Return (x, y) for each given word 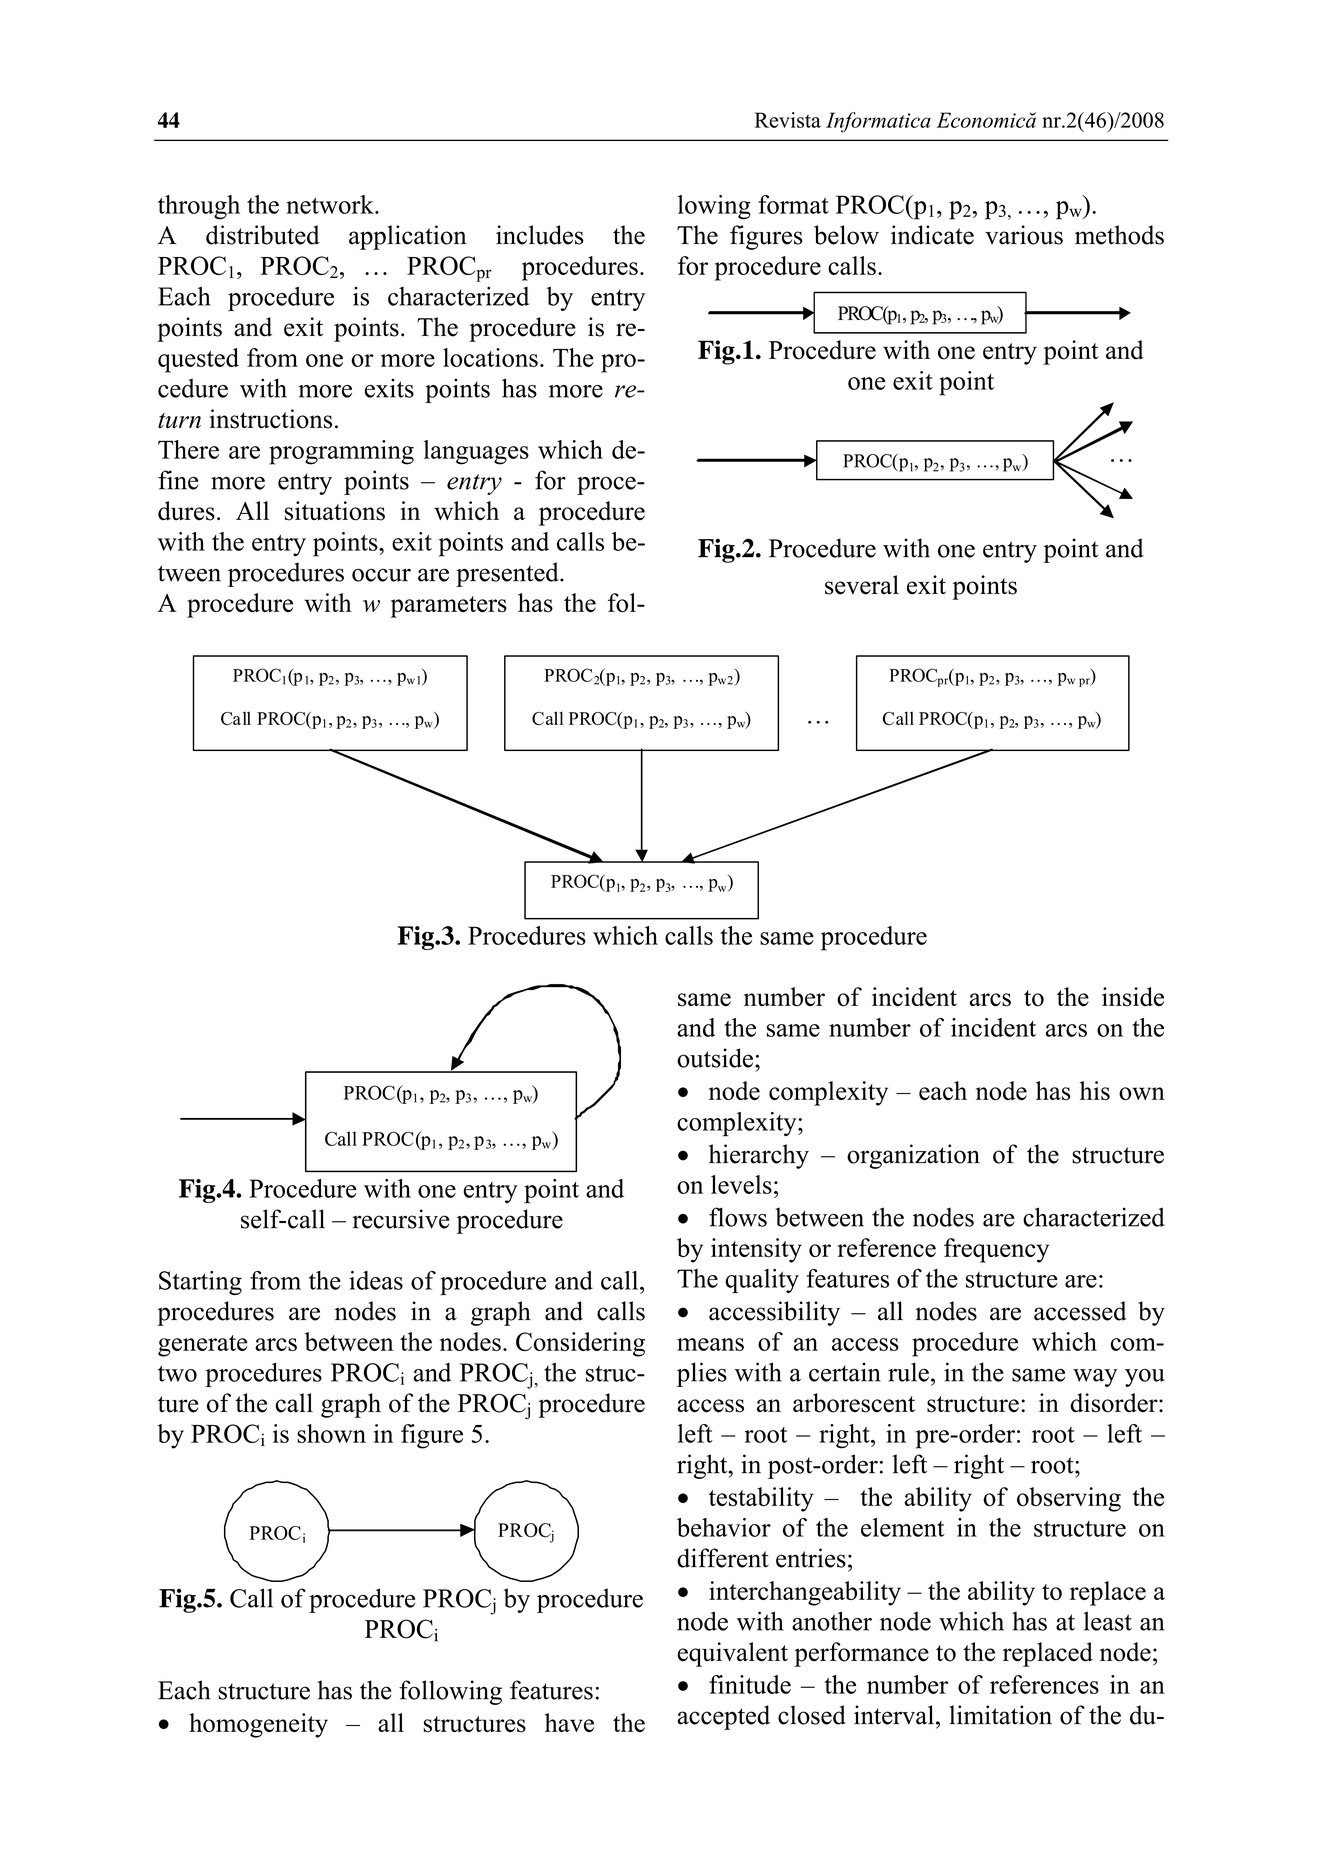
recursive (400, 1219)
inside (1133, 997)
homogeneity (258, 1725)
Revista (788, 120)
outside (715, 1058)
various (1024, 235)
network (331, 204)
